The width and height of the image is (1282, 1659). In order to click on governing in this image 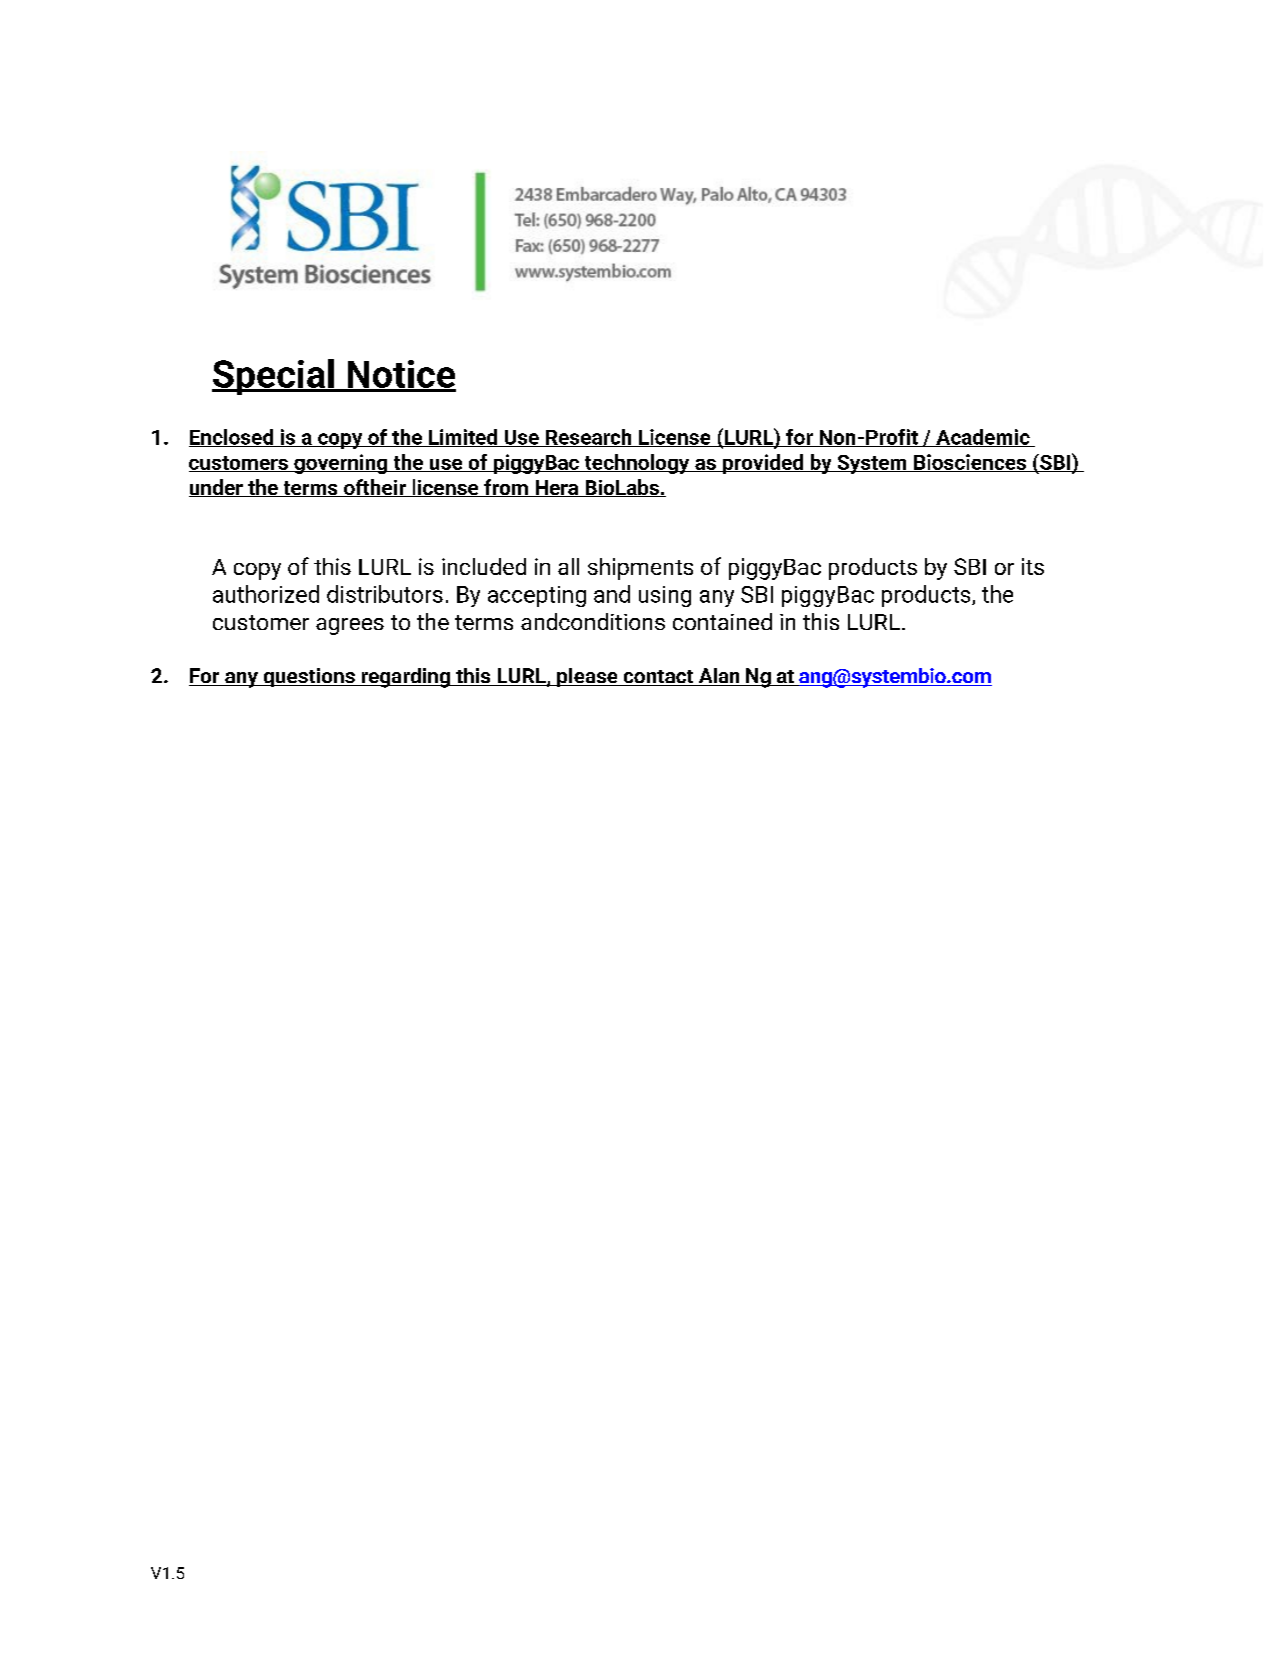, I will do `click(341, 464)`.
